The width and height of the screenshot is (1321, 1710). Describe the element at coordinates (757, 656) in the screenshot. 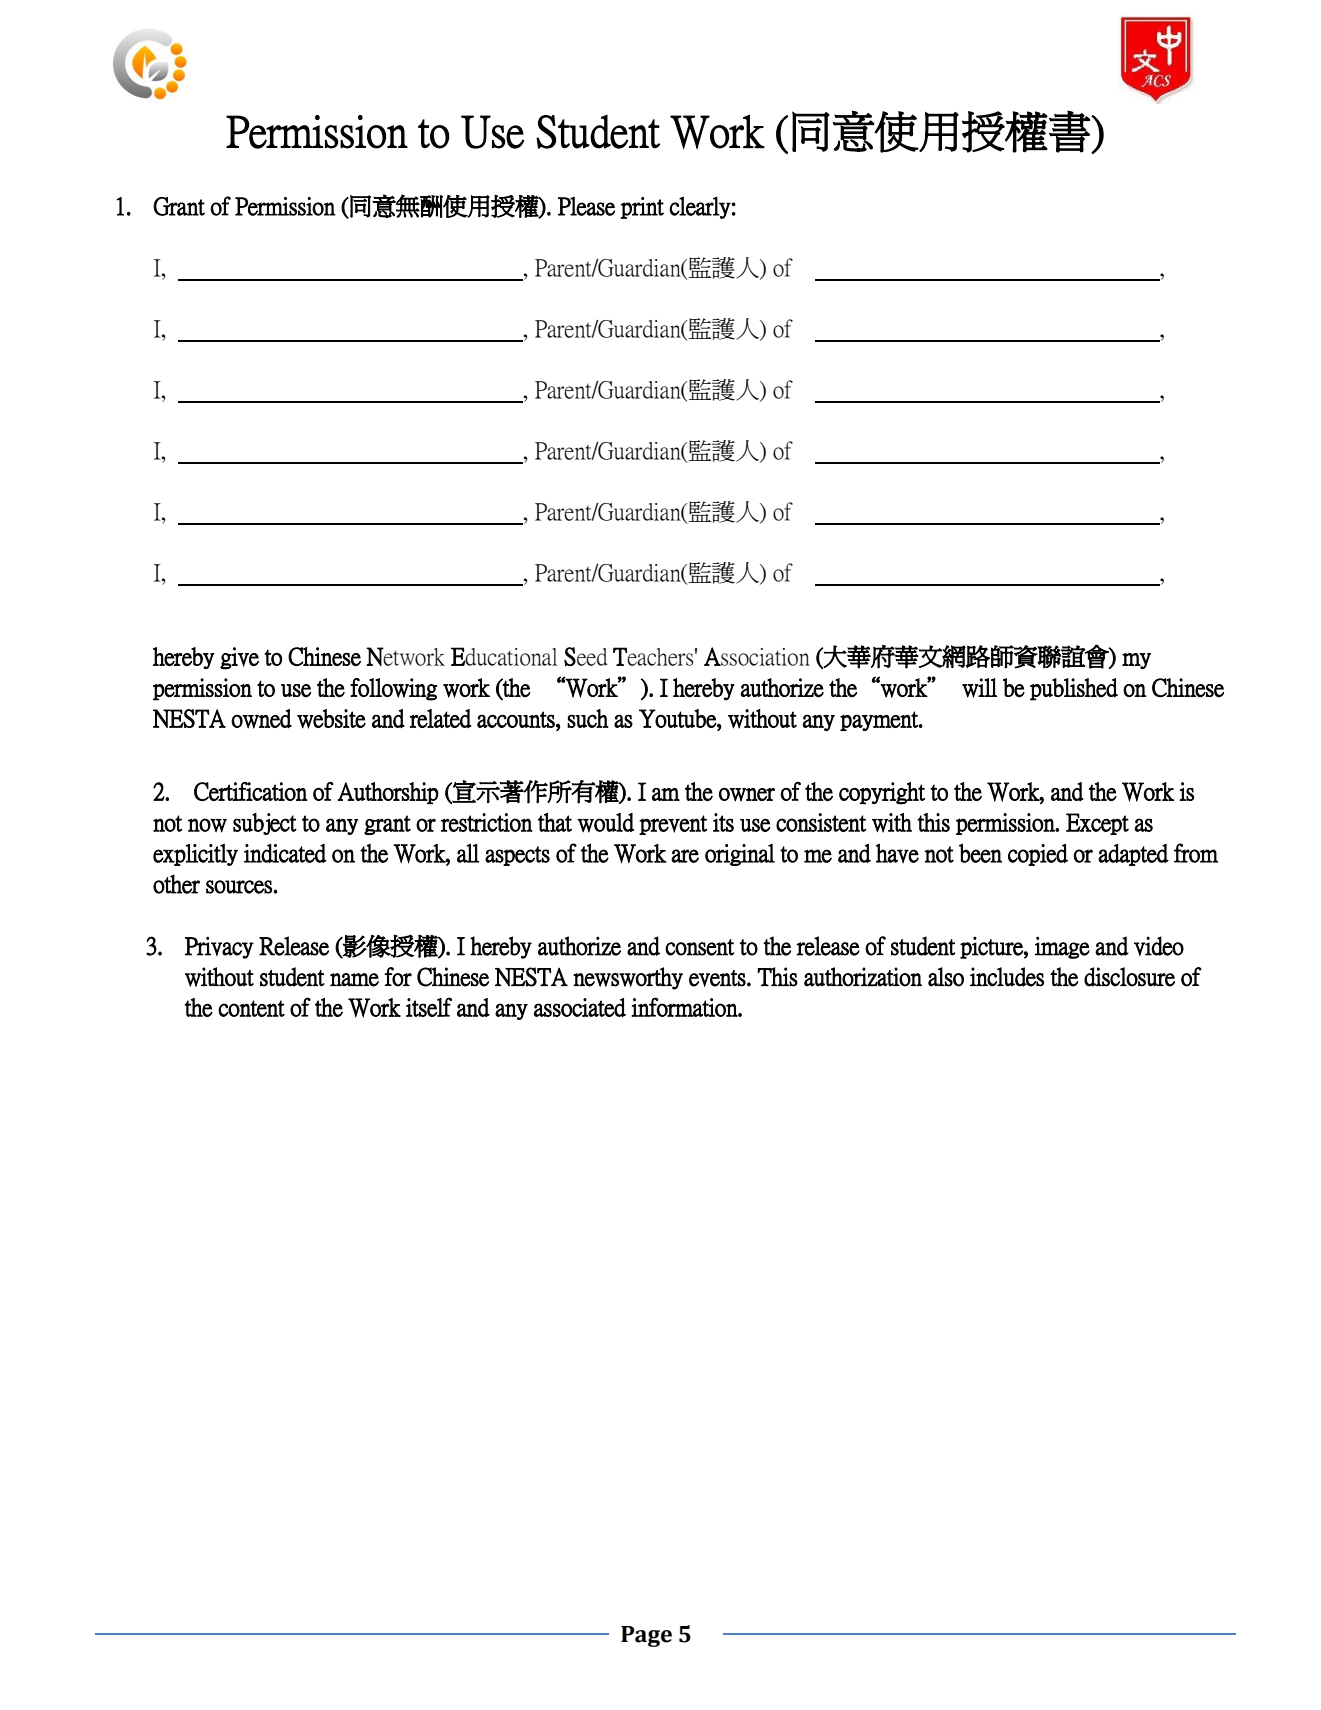

I see `Association` at that location.
